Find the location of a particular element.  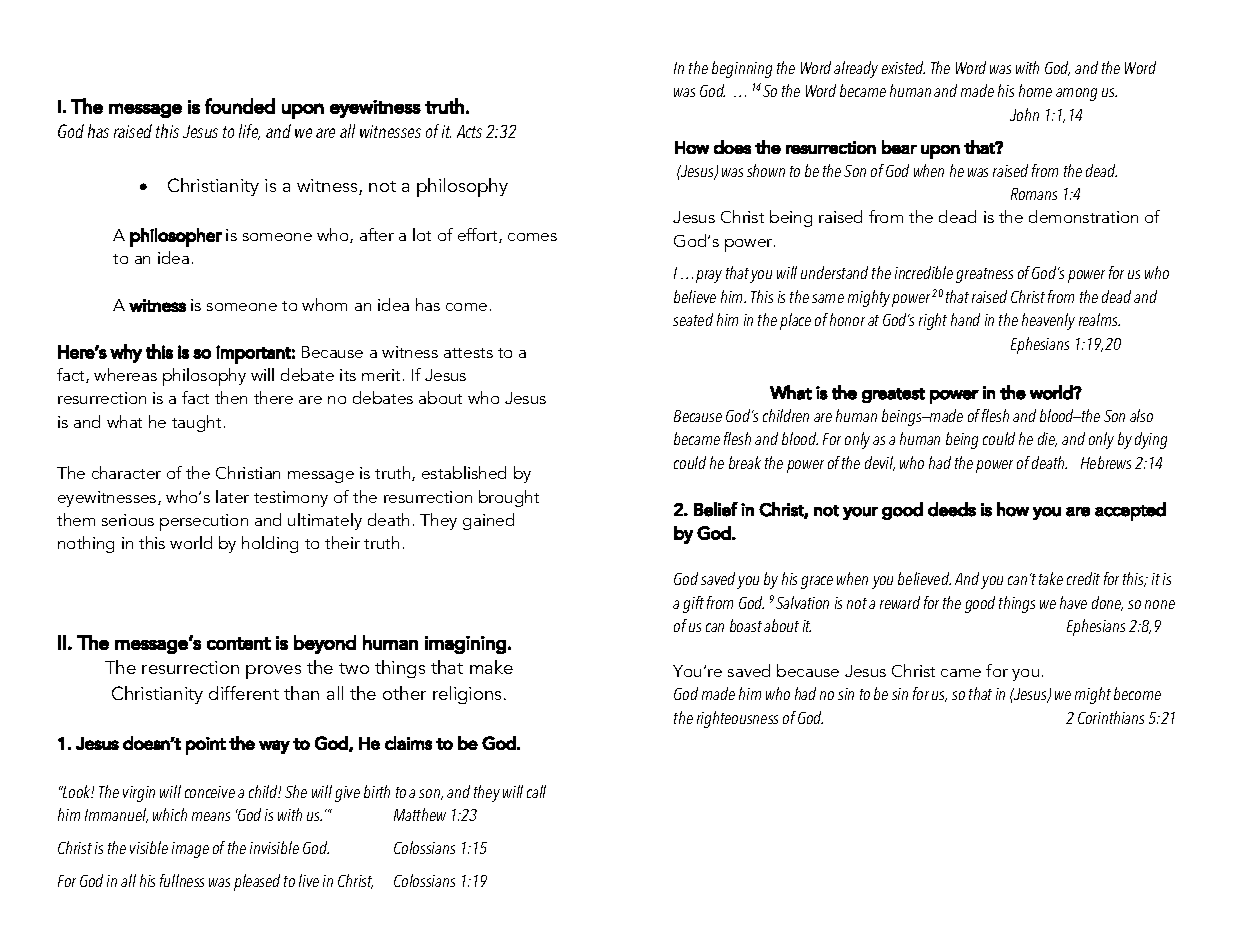

attests is located at coordinates (468, 353).
